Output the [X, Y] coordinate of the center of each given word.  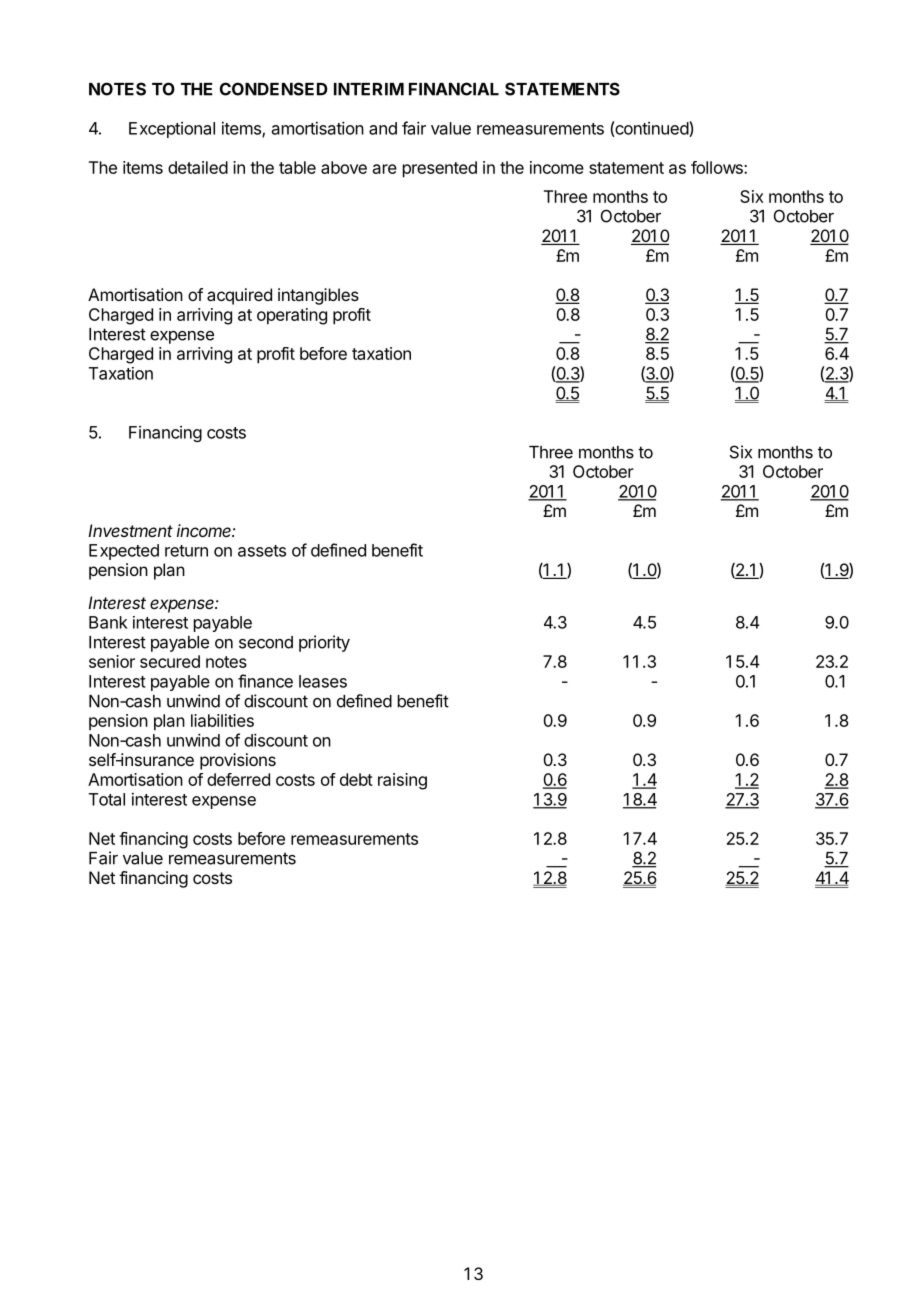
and [383, 128]
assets [262, 551]
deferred [238, 779]
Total [107, 799]
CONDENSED [274, 89]
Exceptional [172, 130]
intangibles [318, 296]
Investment [130, 530]
